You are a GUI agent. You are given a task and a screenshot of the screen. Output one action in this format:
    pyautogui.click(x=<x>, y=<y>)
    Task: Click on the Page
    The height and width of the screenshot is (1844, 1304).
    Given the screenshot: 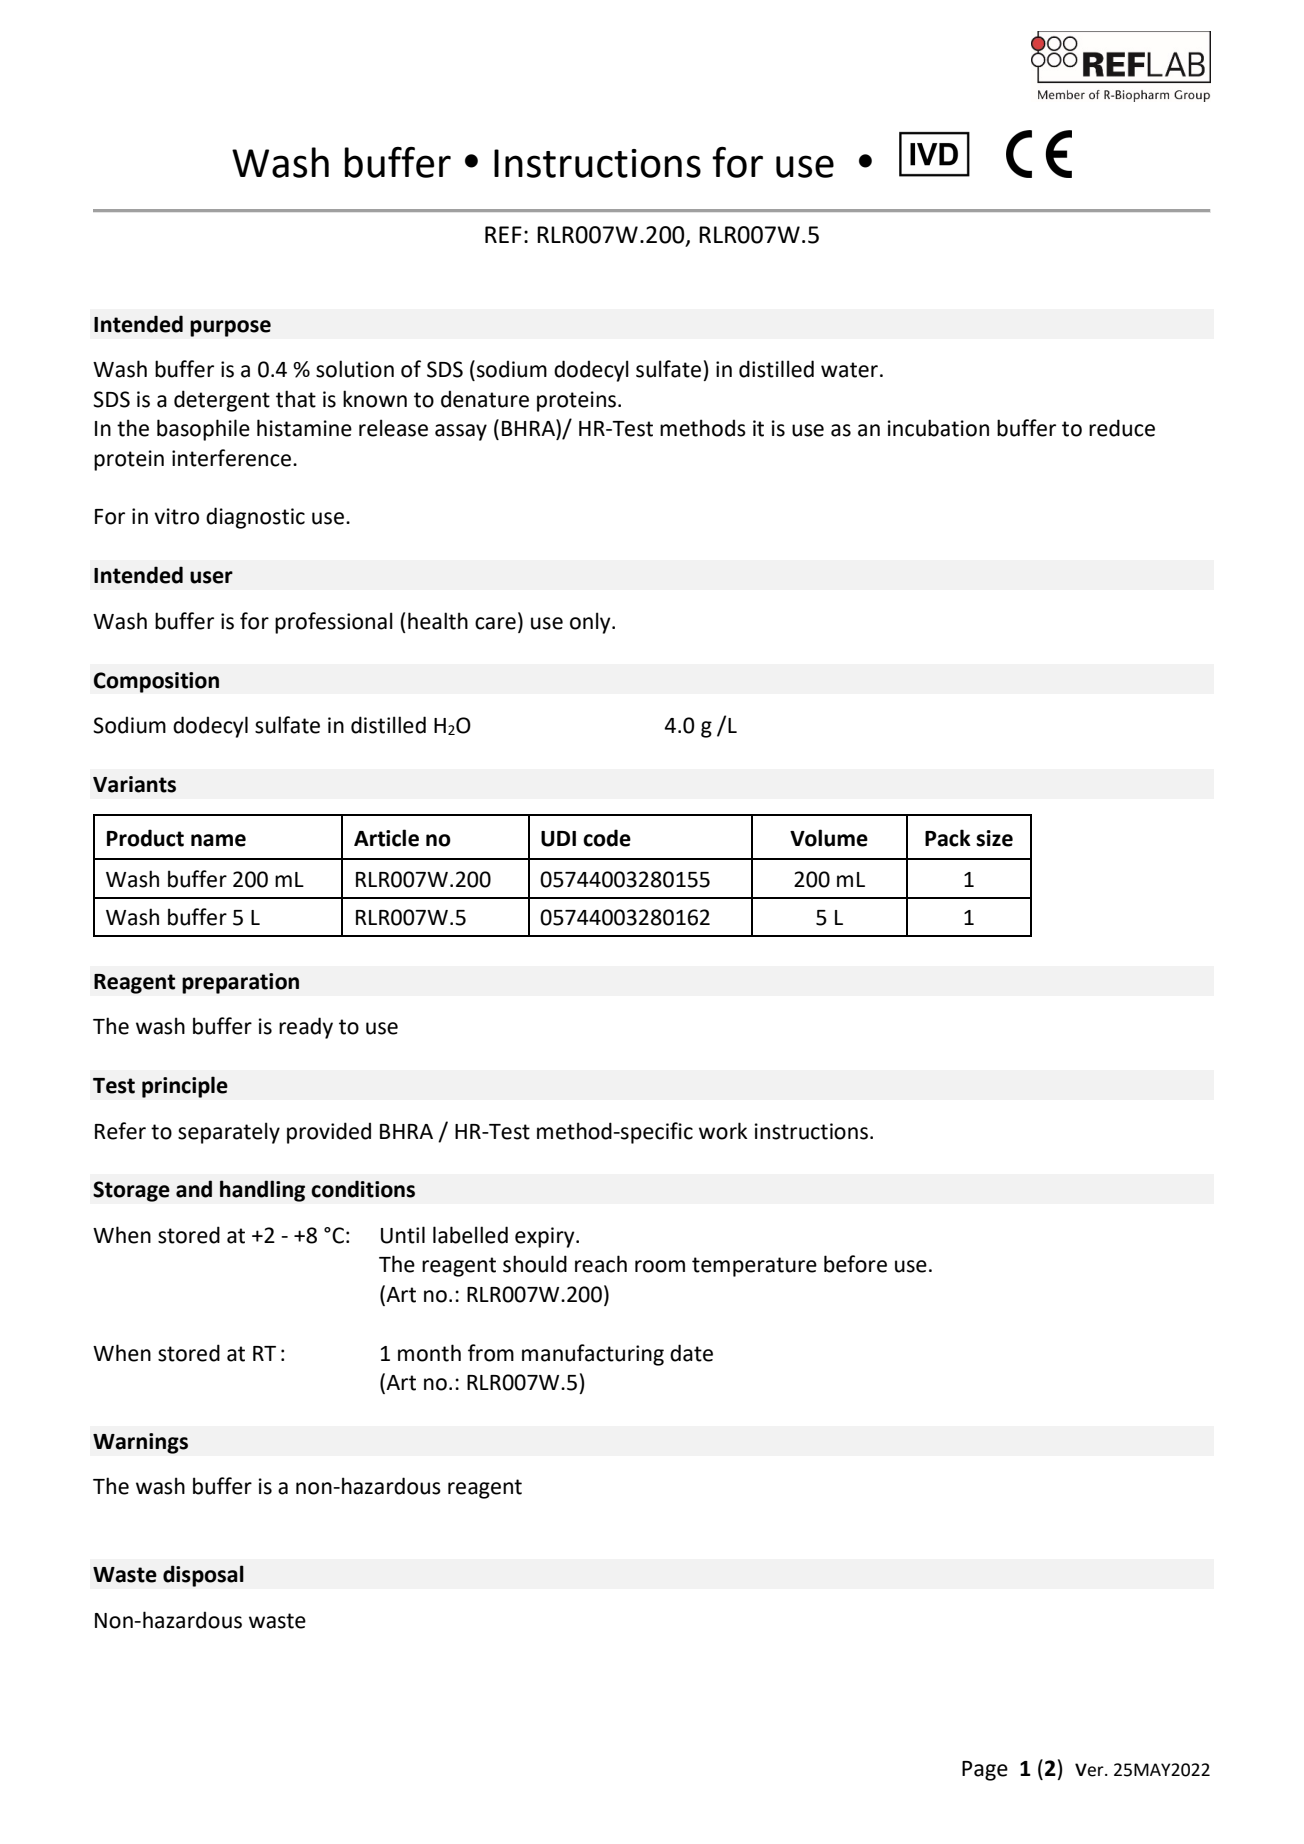 What is the action you would take?
    pyautogui.click(x=985, y=1771)
